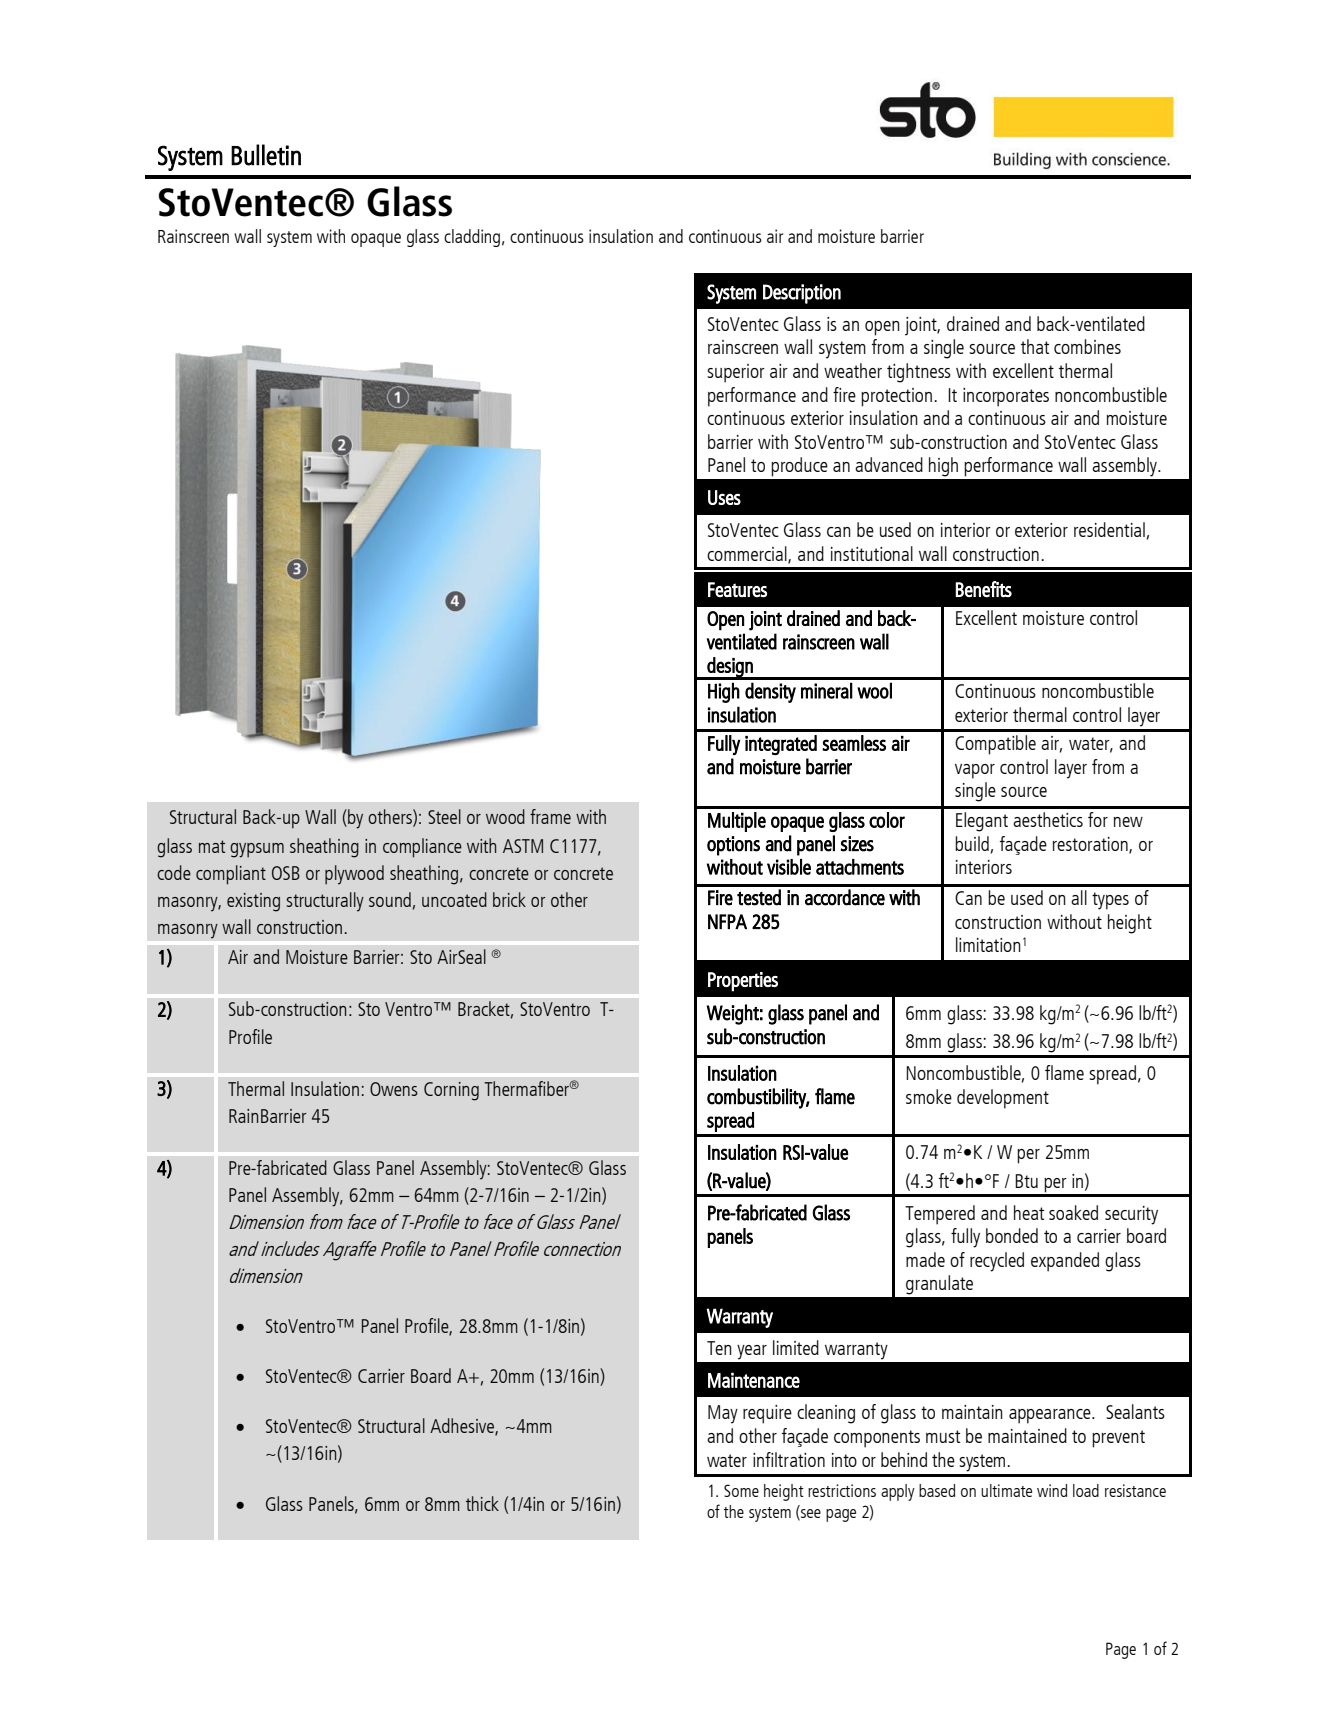  I want to click on ultimate, so click(1006, 1490).
